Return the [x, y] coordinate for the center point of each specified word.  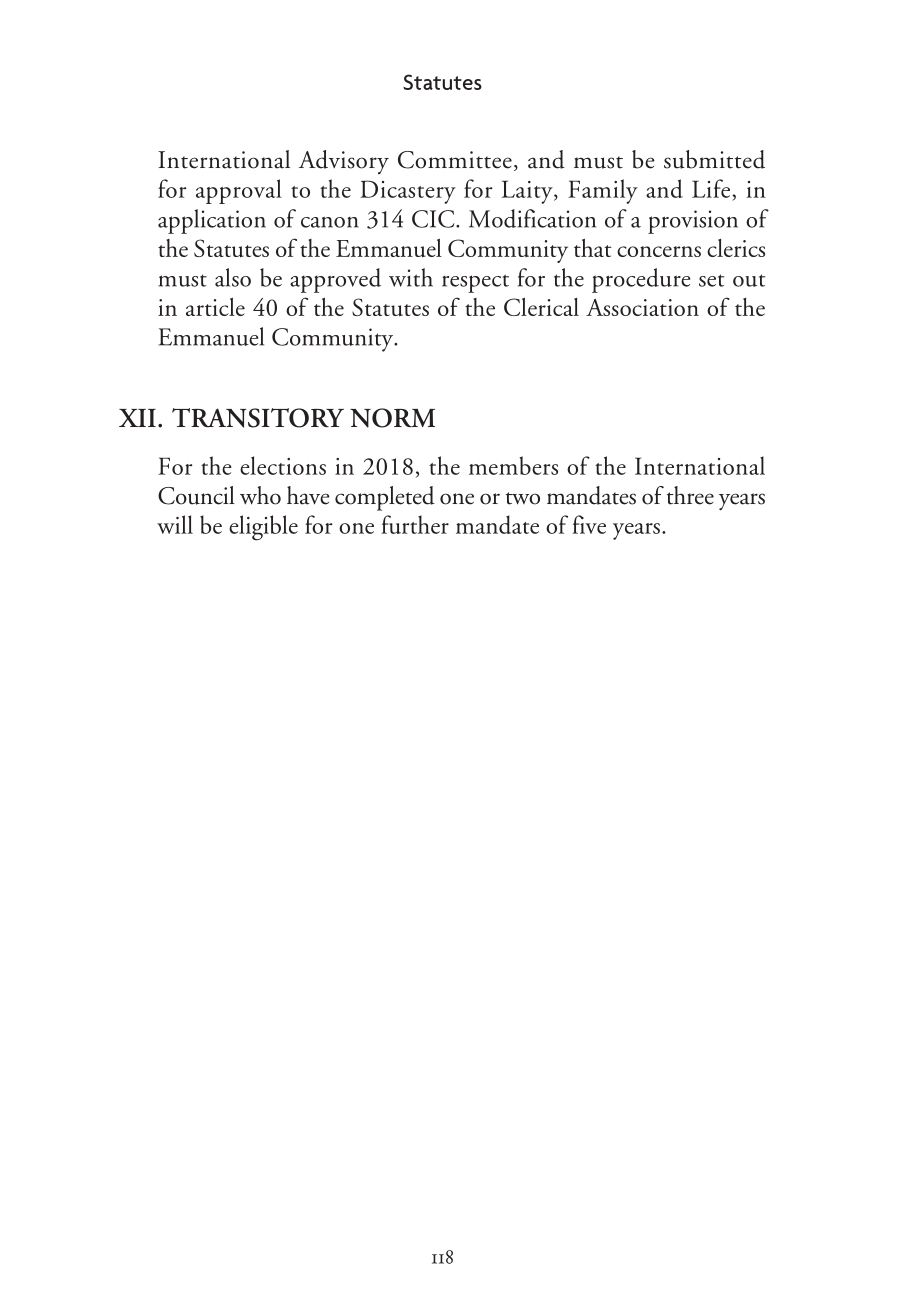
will [175, 524]
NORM [392, 418]
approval [239, 191]
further [415, 524]
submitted [714, 159]
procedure [641, 280]
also [233, 277]
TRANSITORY [258, 418]
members [513, 465]
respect [475, 283]
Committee [455, 160]
